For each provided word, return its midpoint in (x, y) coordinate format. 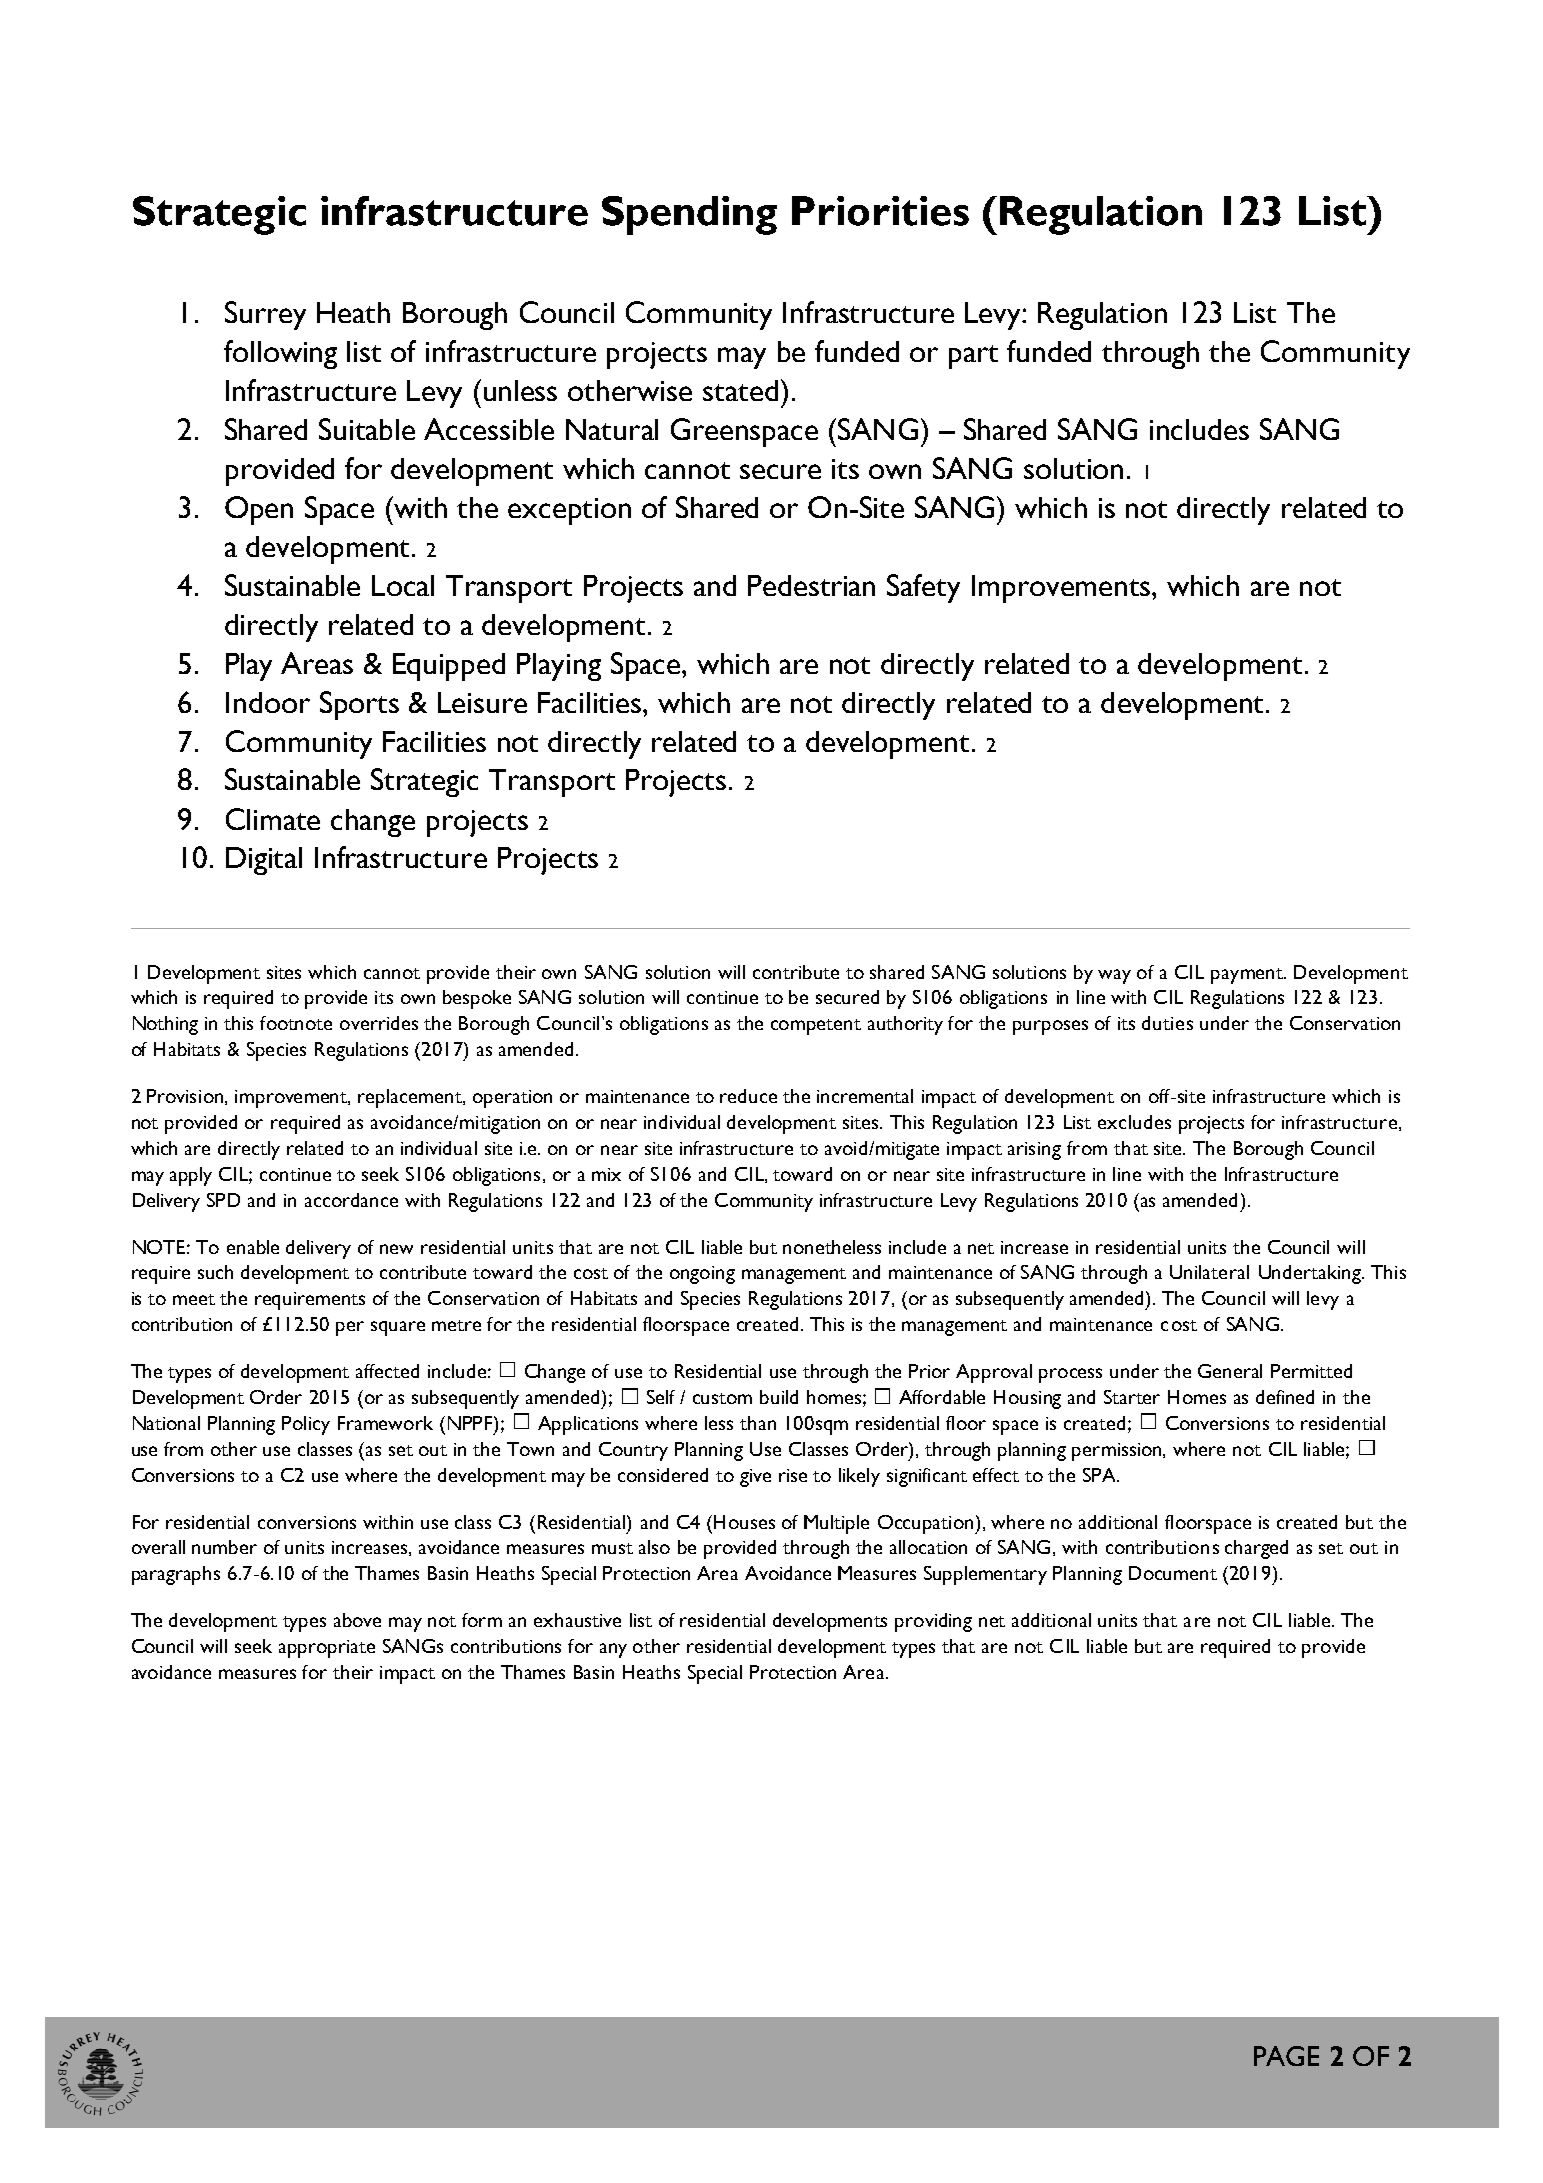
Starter (1132, 1397)
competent (816, 1027)
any (613, 1650)
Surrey (265, 315)
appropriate (327, 1649)
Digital (264, 861)
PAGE (1286, 2056)
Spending (689, 215)
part (973, 357)
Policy (306, 1425)
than (758, 1423)
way (1114, 976)
